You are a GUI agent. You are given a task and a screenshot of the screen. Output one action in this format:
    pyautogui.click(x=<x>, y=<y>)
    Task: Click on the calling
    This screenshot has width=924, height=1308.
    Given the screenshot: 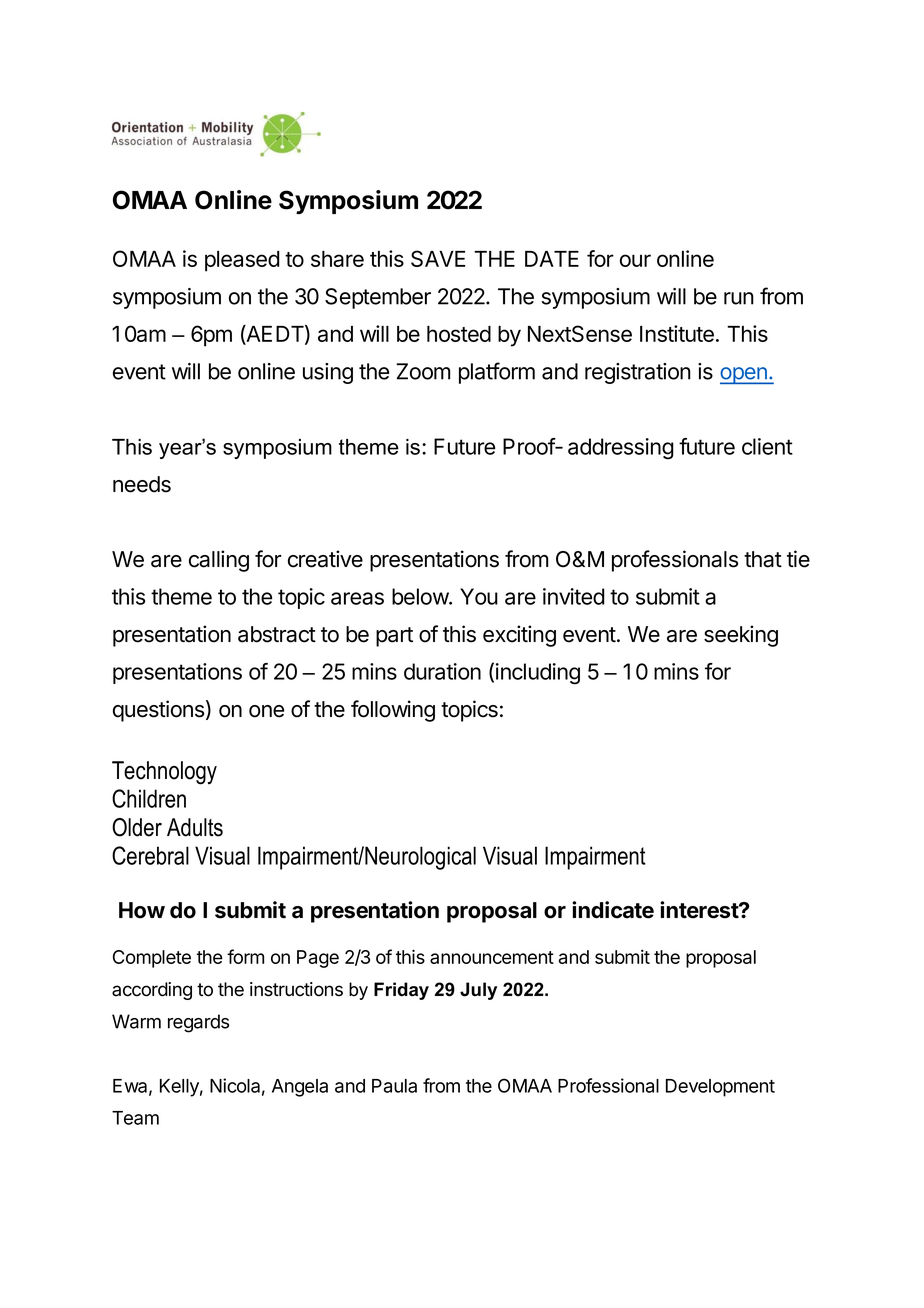 What is the action you would take?
    pyautogui.click(x=219, y=561)
